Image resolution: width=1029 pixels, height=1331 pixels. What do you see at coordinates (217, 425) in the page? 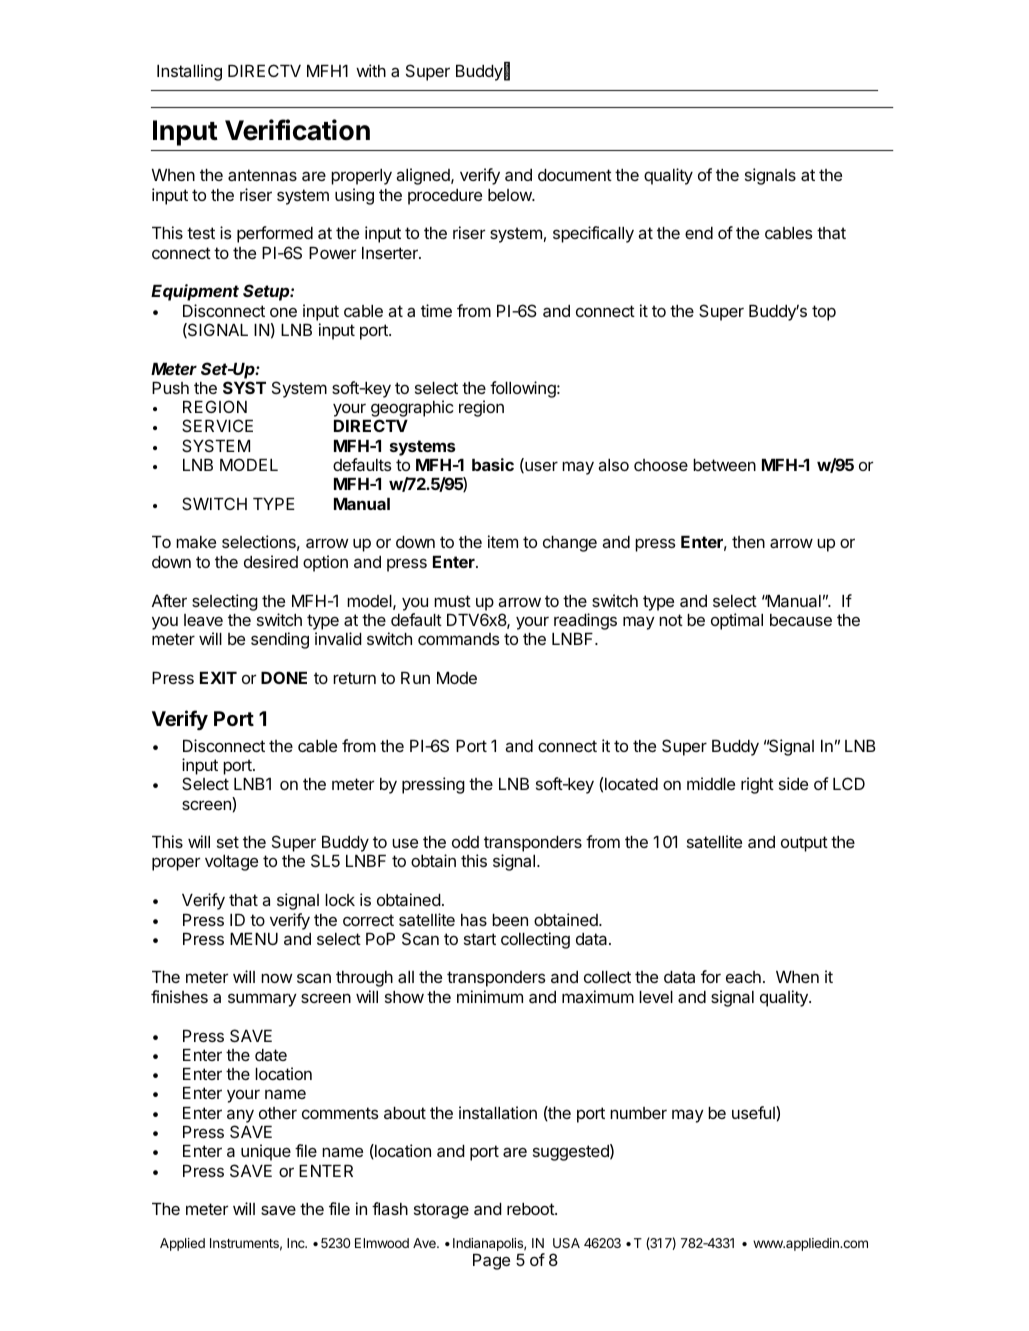
I see `SERVICE` at bounding box center [217, 425].
